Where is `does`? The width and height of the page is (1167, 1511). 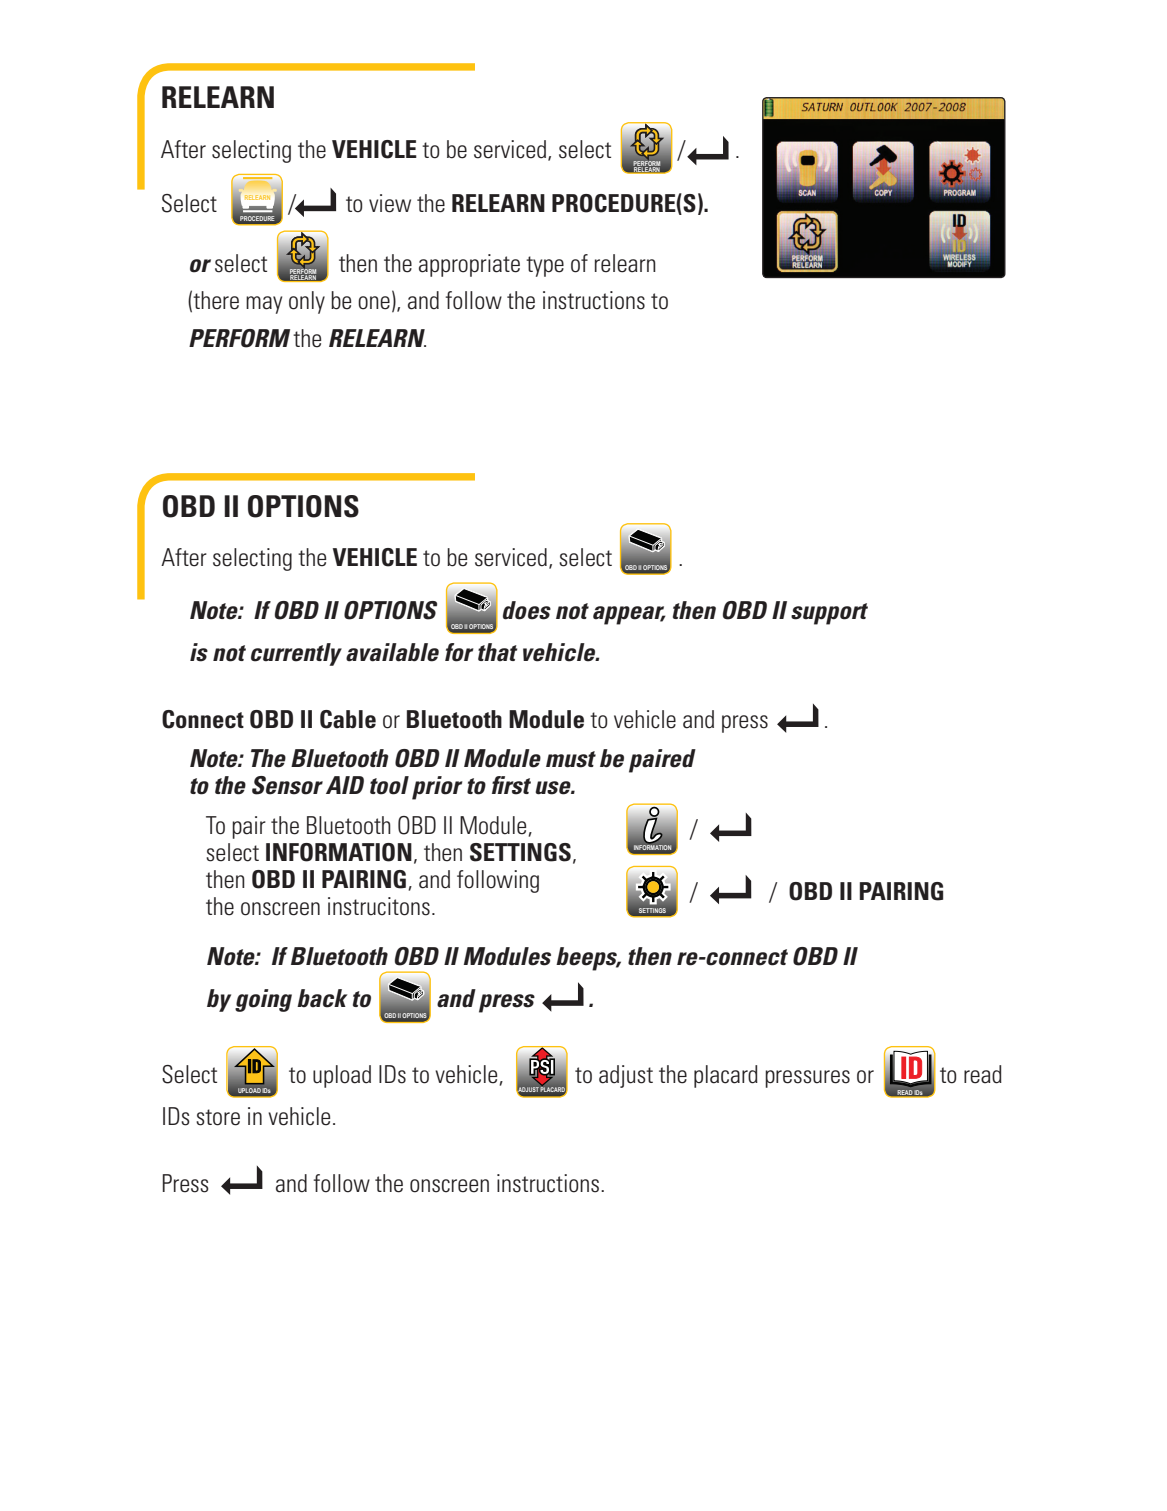 does is located at coordinates (527, 610).
